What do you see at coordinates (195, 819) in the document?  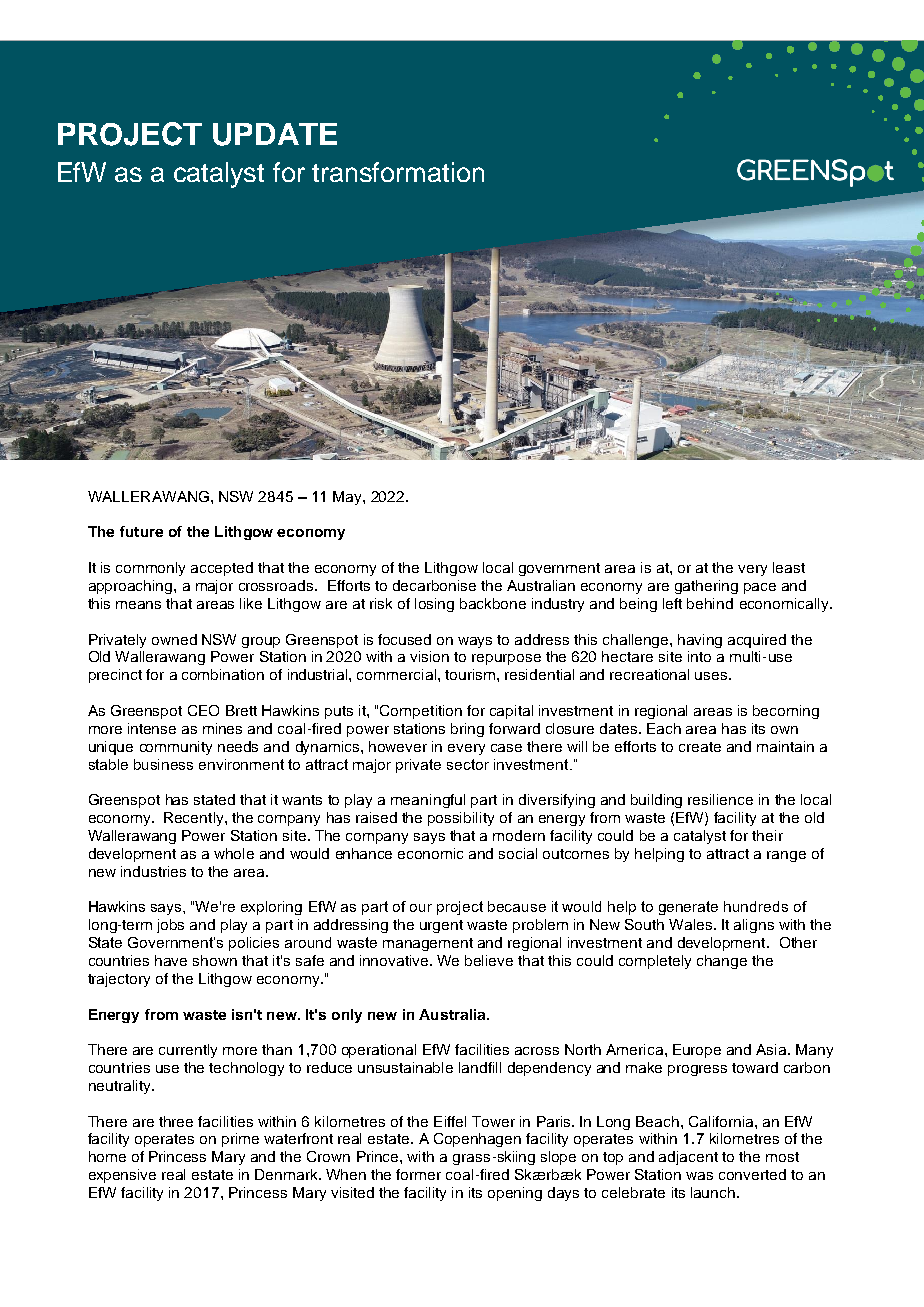 I see `Recently` at bounding box center [195, 819].
